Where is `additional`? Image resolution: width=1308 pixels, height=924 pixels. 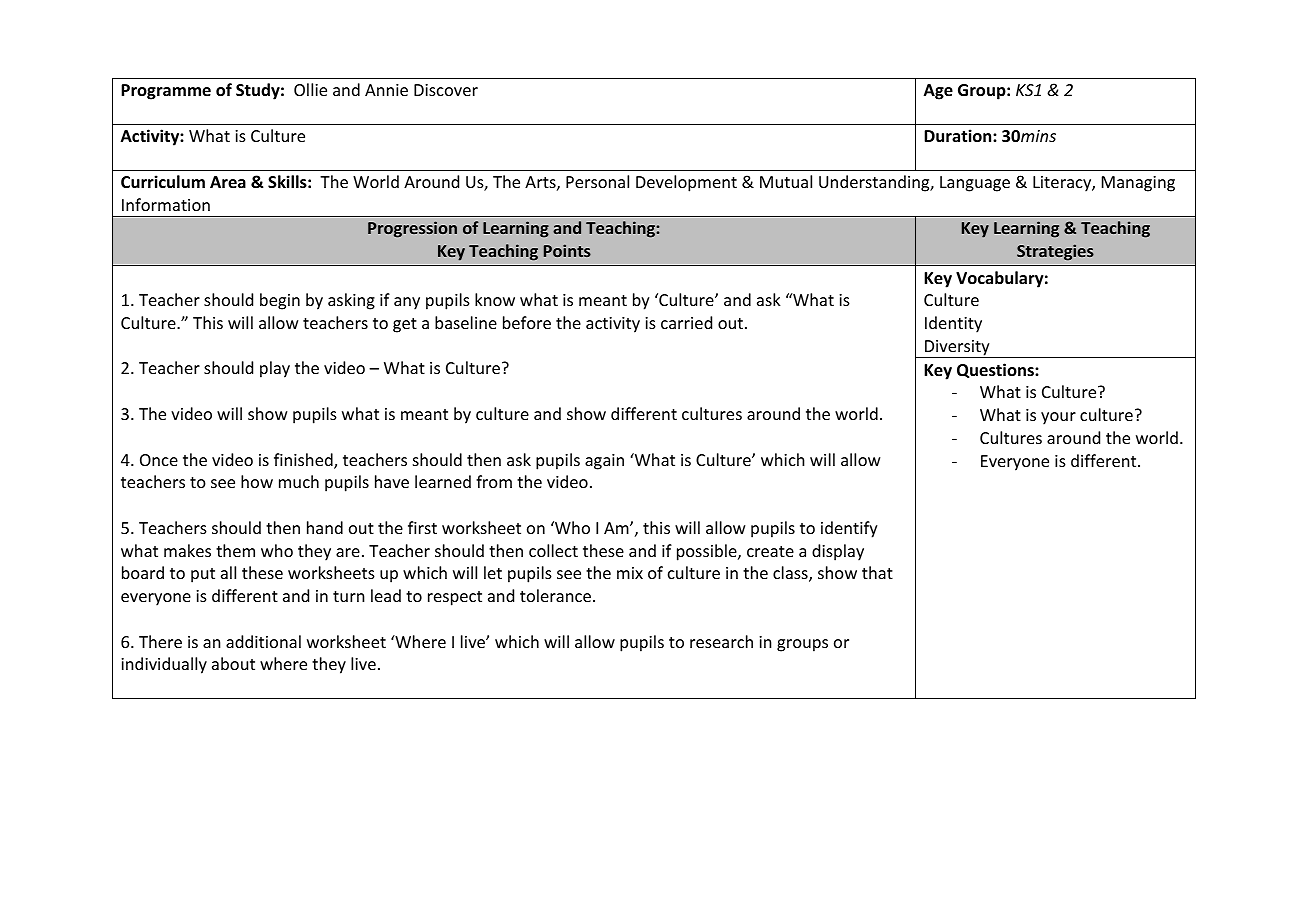 additional is located at coordinates (263, 641).
